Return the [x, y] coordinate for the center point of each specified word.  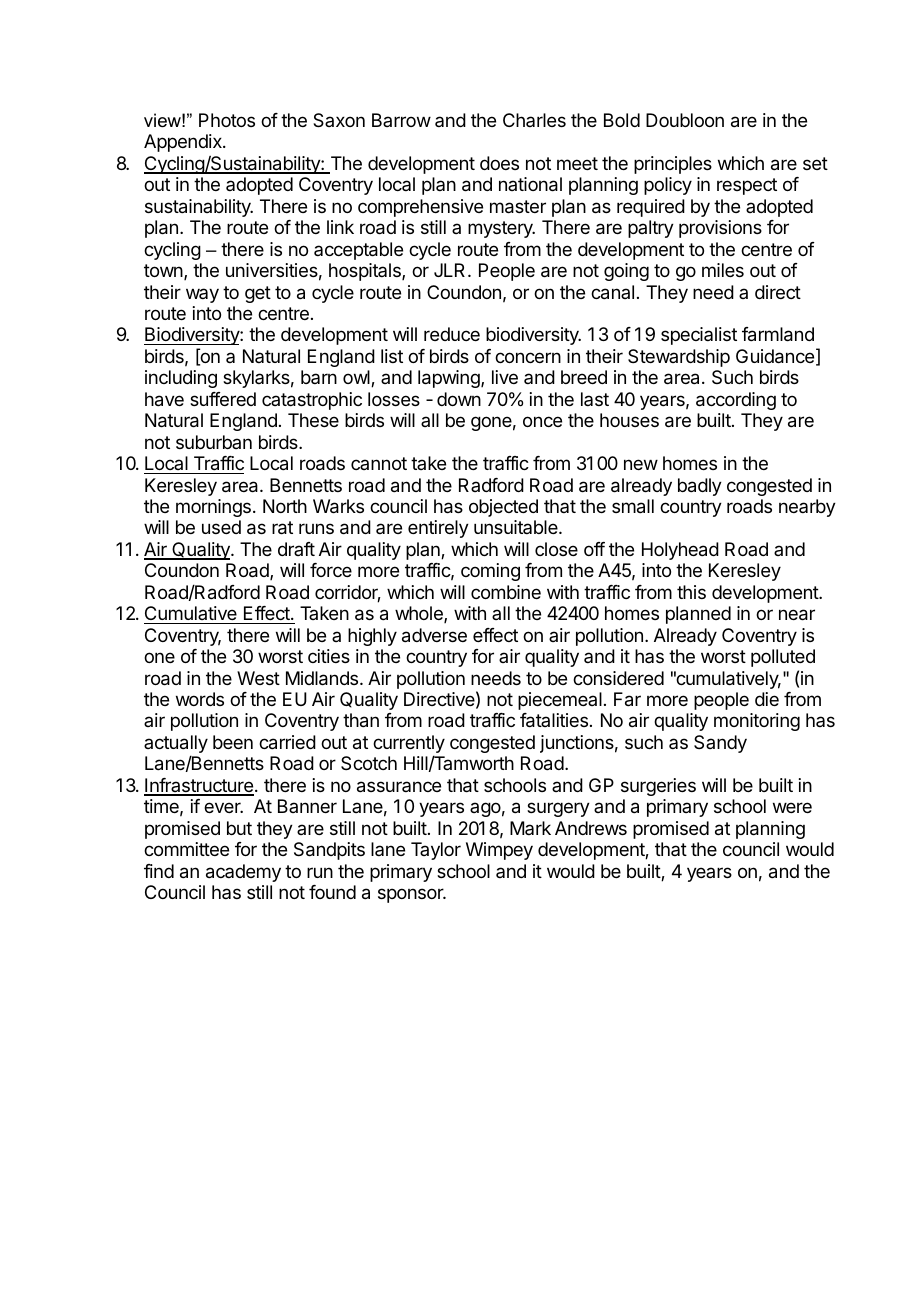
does [499, 163]
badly [700, 487]
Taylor [436, 851]
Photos [227, 120]
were [792, 807]
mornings [213, 508]
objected [503, 508]
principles [673, 165]
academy [243, 873]
